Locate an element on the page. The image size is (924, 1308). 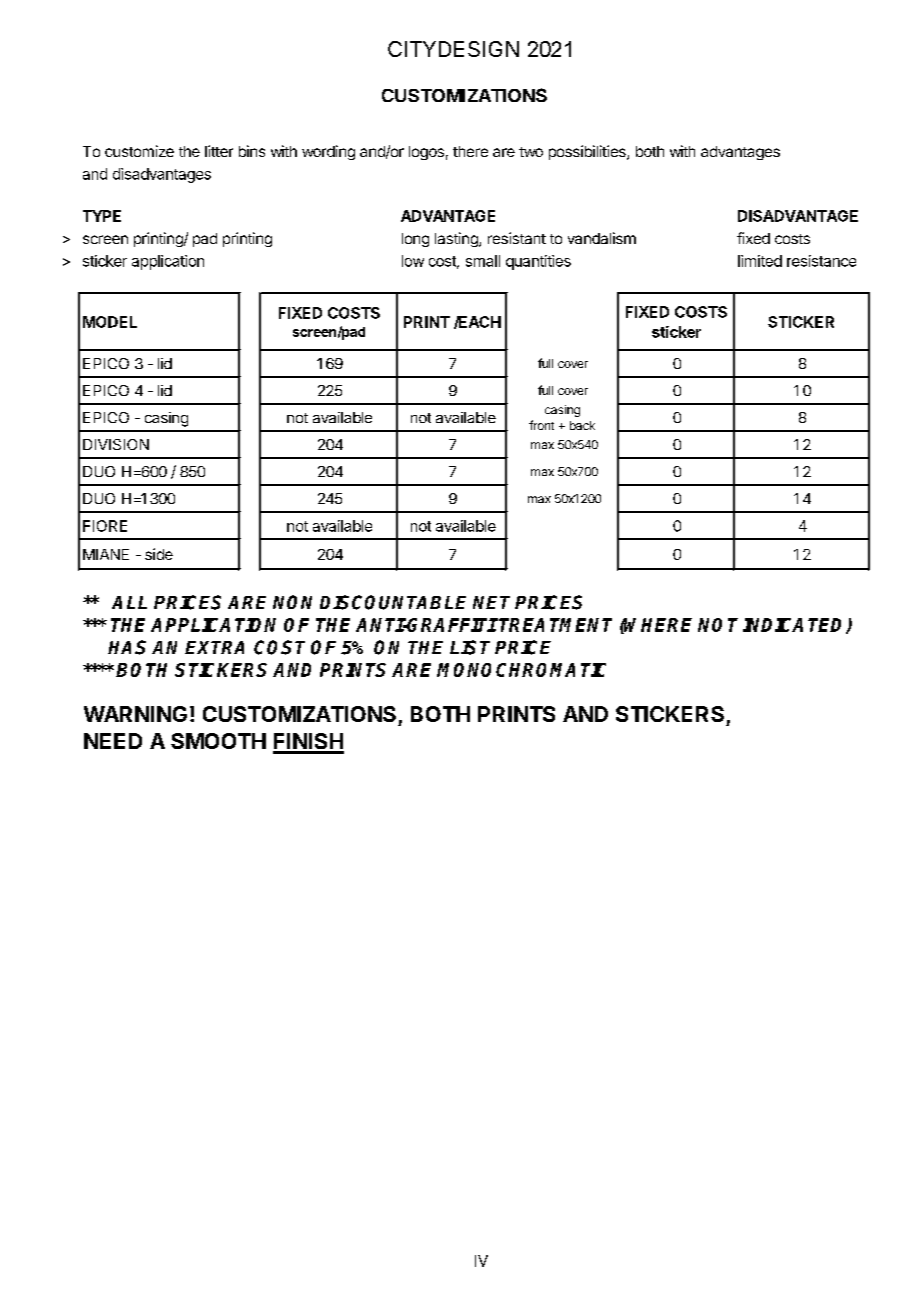
front is located at coordinates (541, 425).
